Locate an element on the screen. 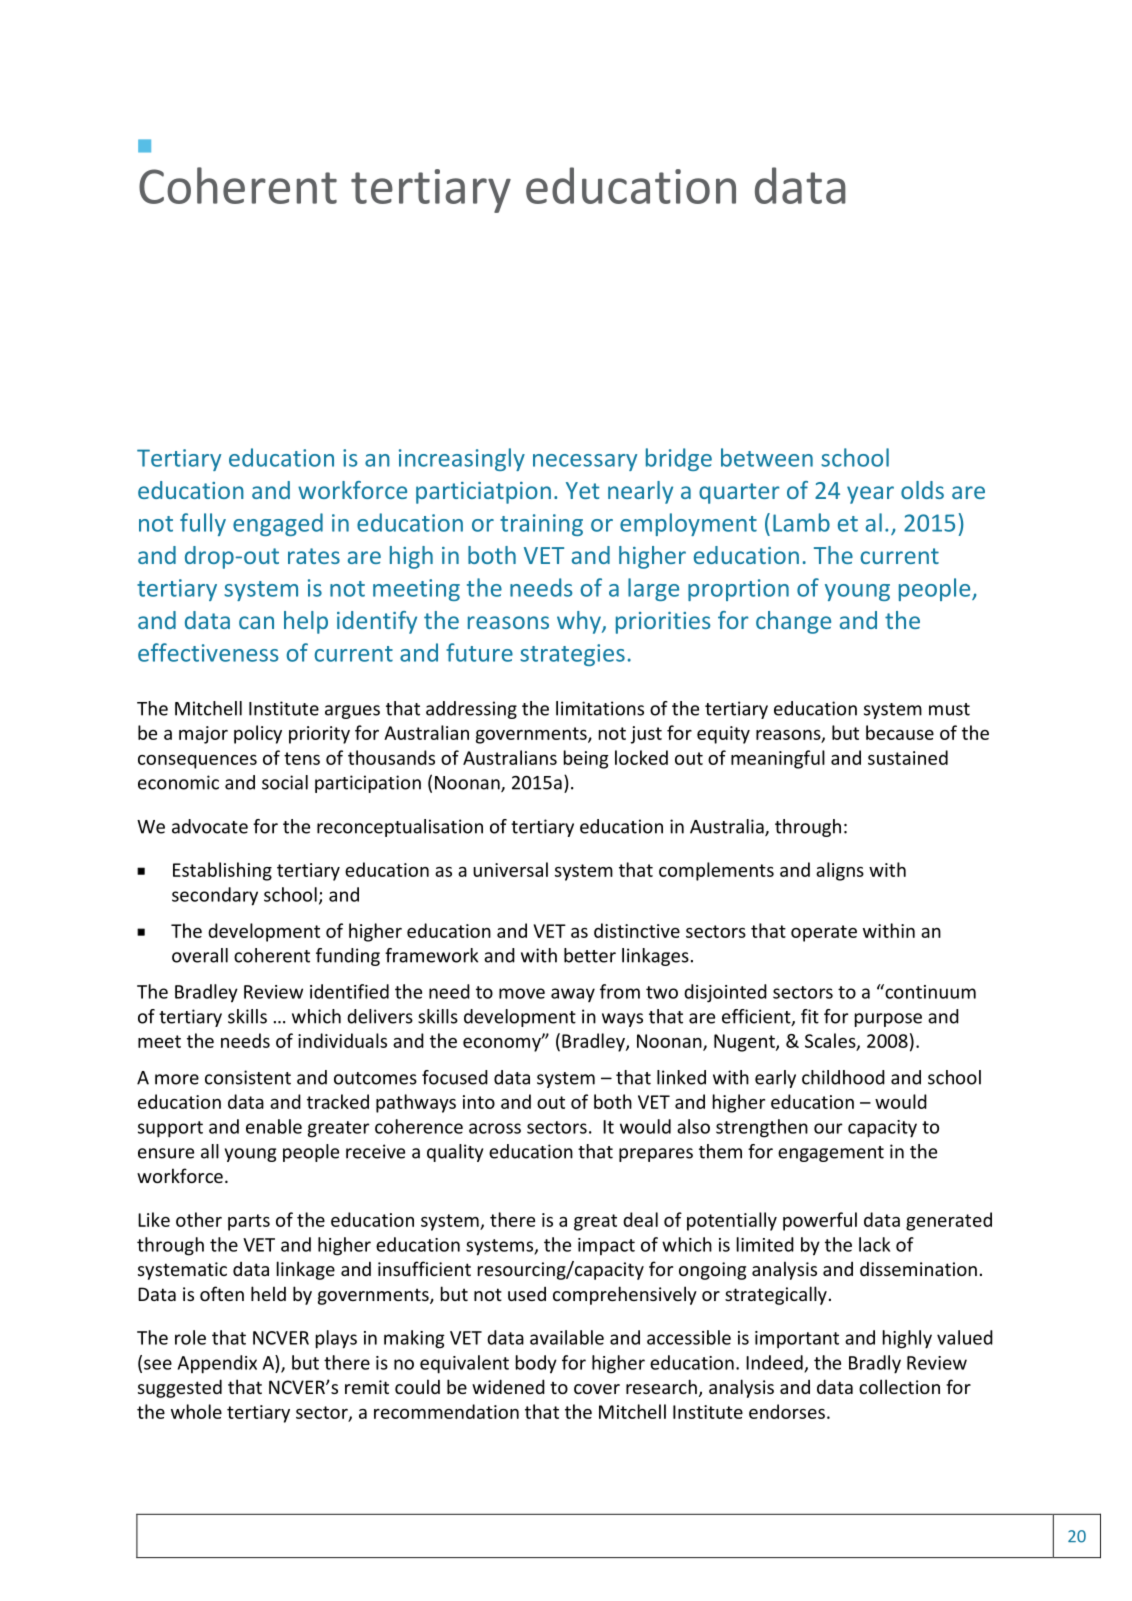 The width and height of the screenshot is (1132, 1601). effectiveness is located at coordinates (208, 652).
